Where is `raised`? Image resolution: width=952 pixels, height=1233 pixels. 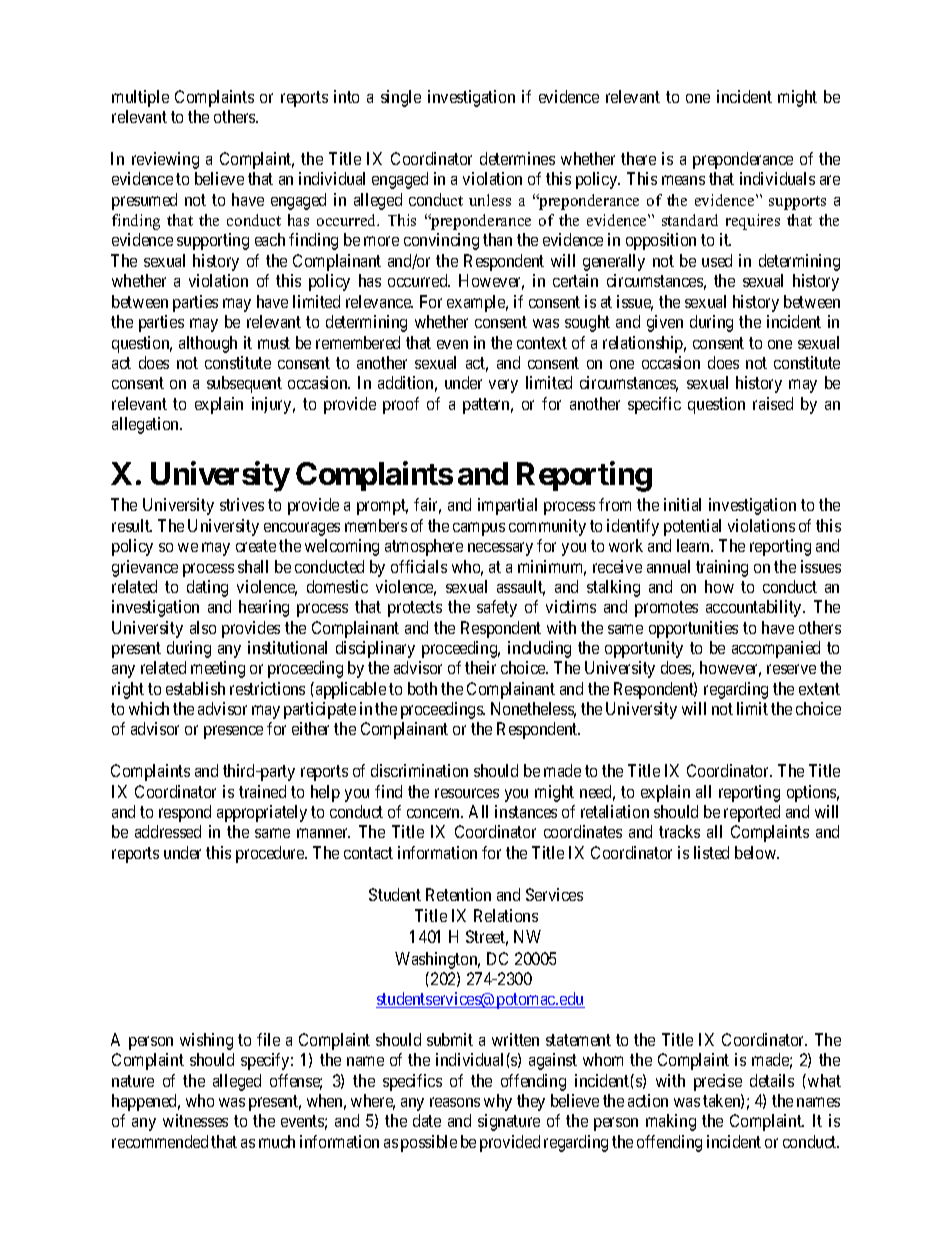 raised is located at coordinates (773, 403).
